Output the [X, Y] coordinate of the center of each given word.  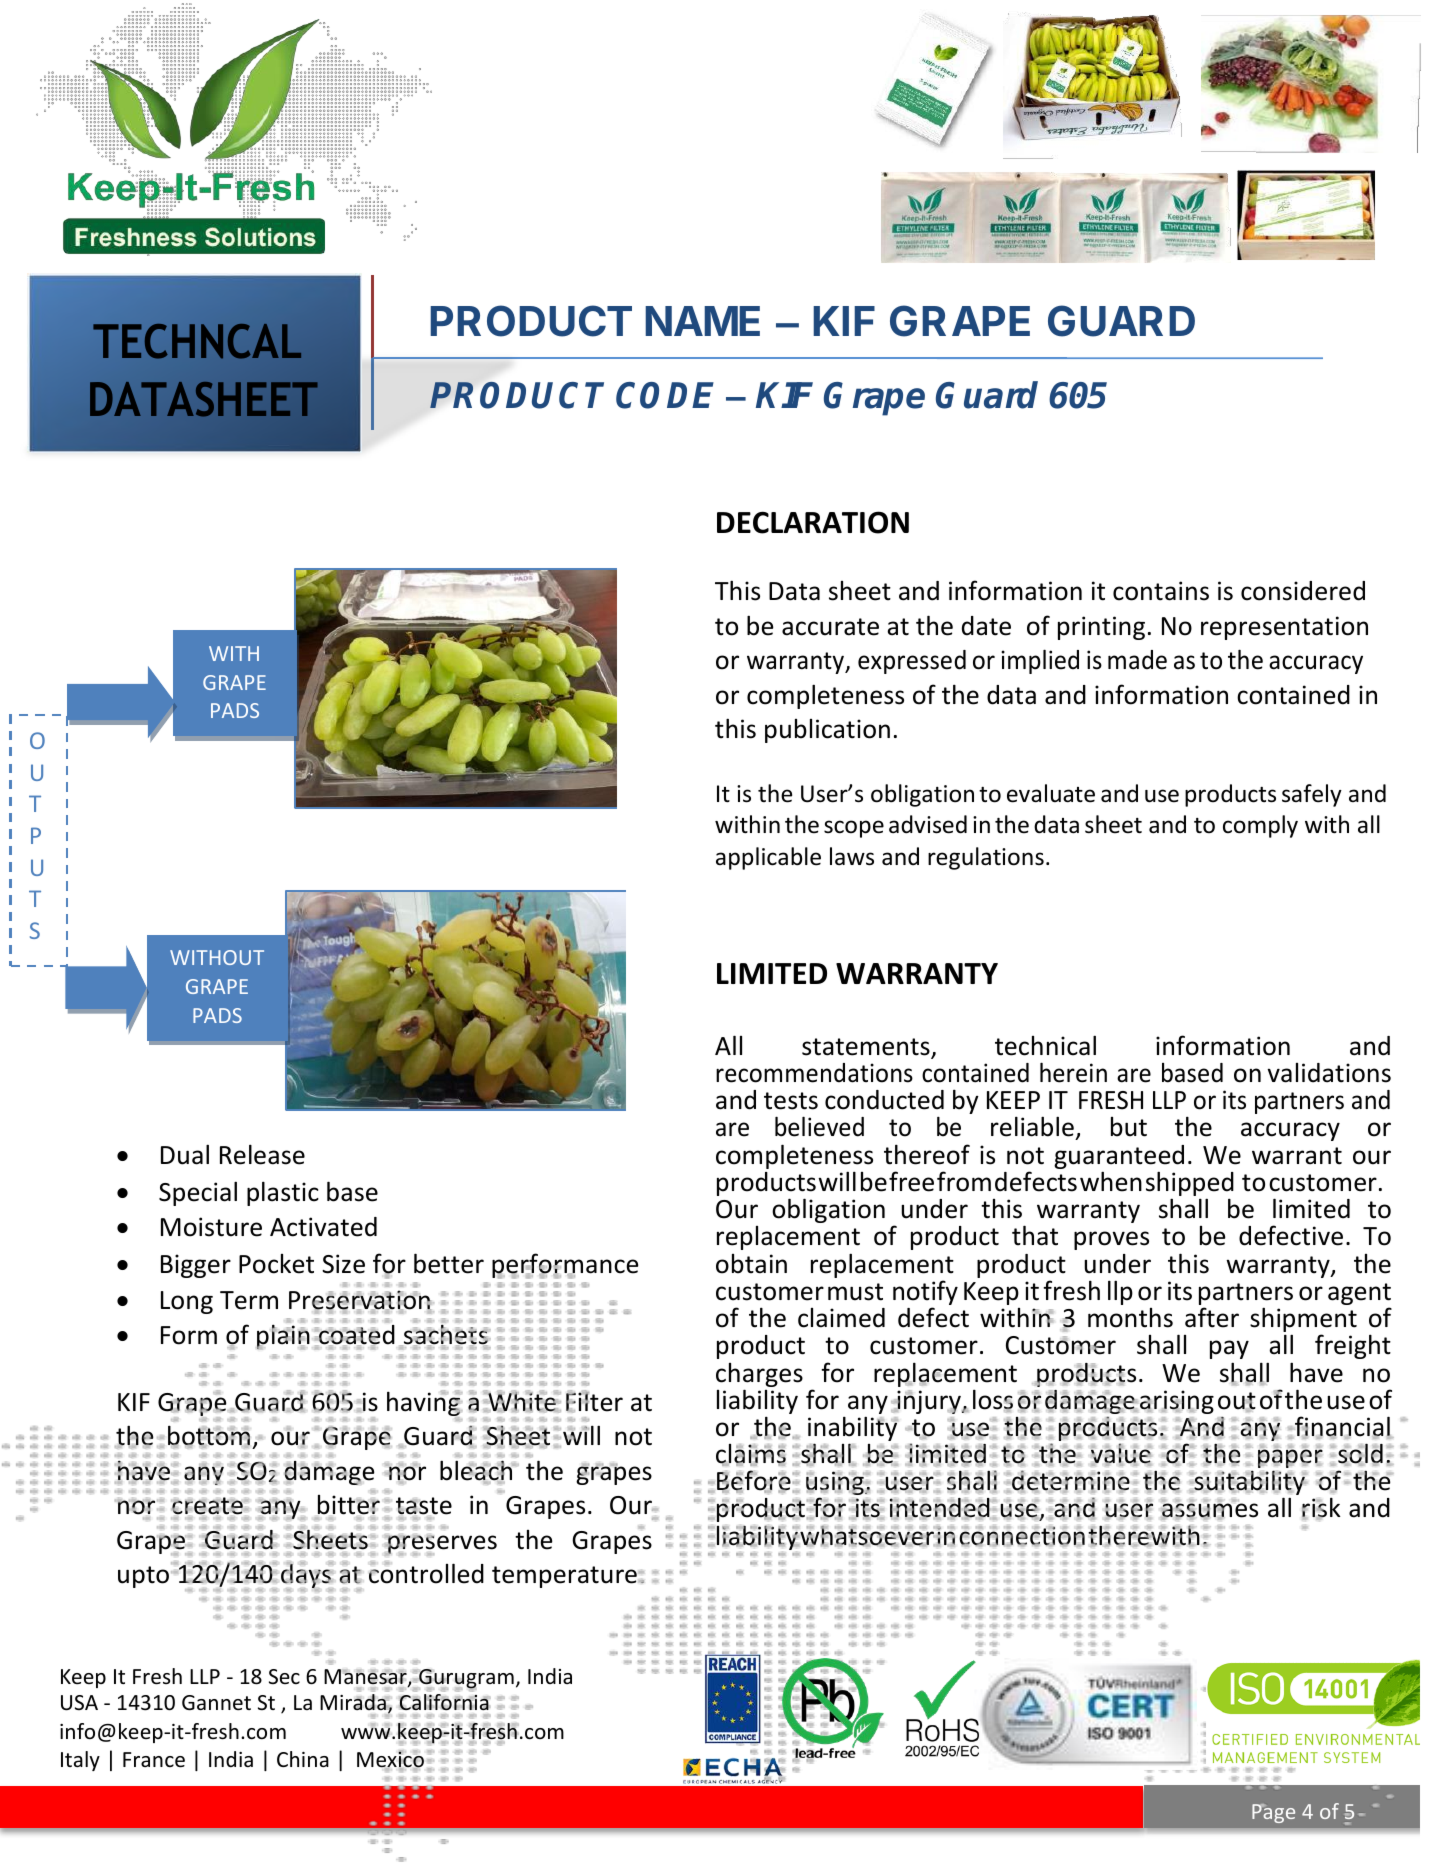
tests [791, 1101]
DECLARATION [813, 522]
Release [262, 1154]
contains [1161, 591]
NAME [702, 321]
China [303, 1759]
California [444, 1702]
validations [1329, 1073]
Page [1273, 1813]
